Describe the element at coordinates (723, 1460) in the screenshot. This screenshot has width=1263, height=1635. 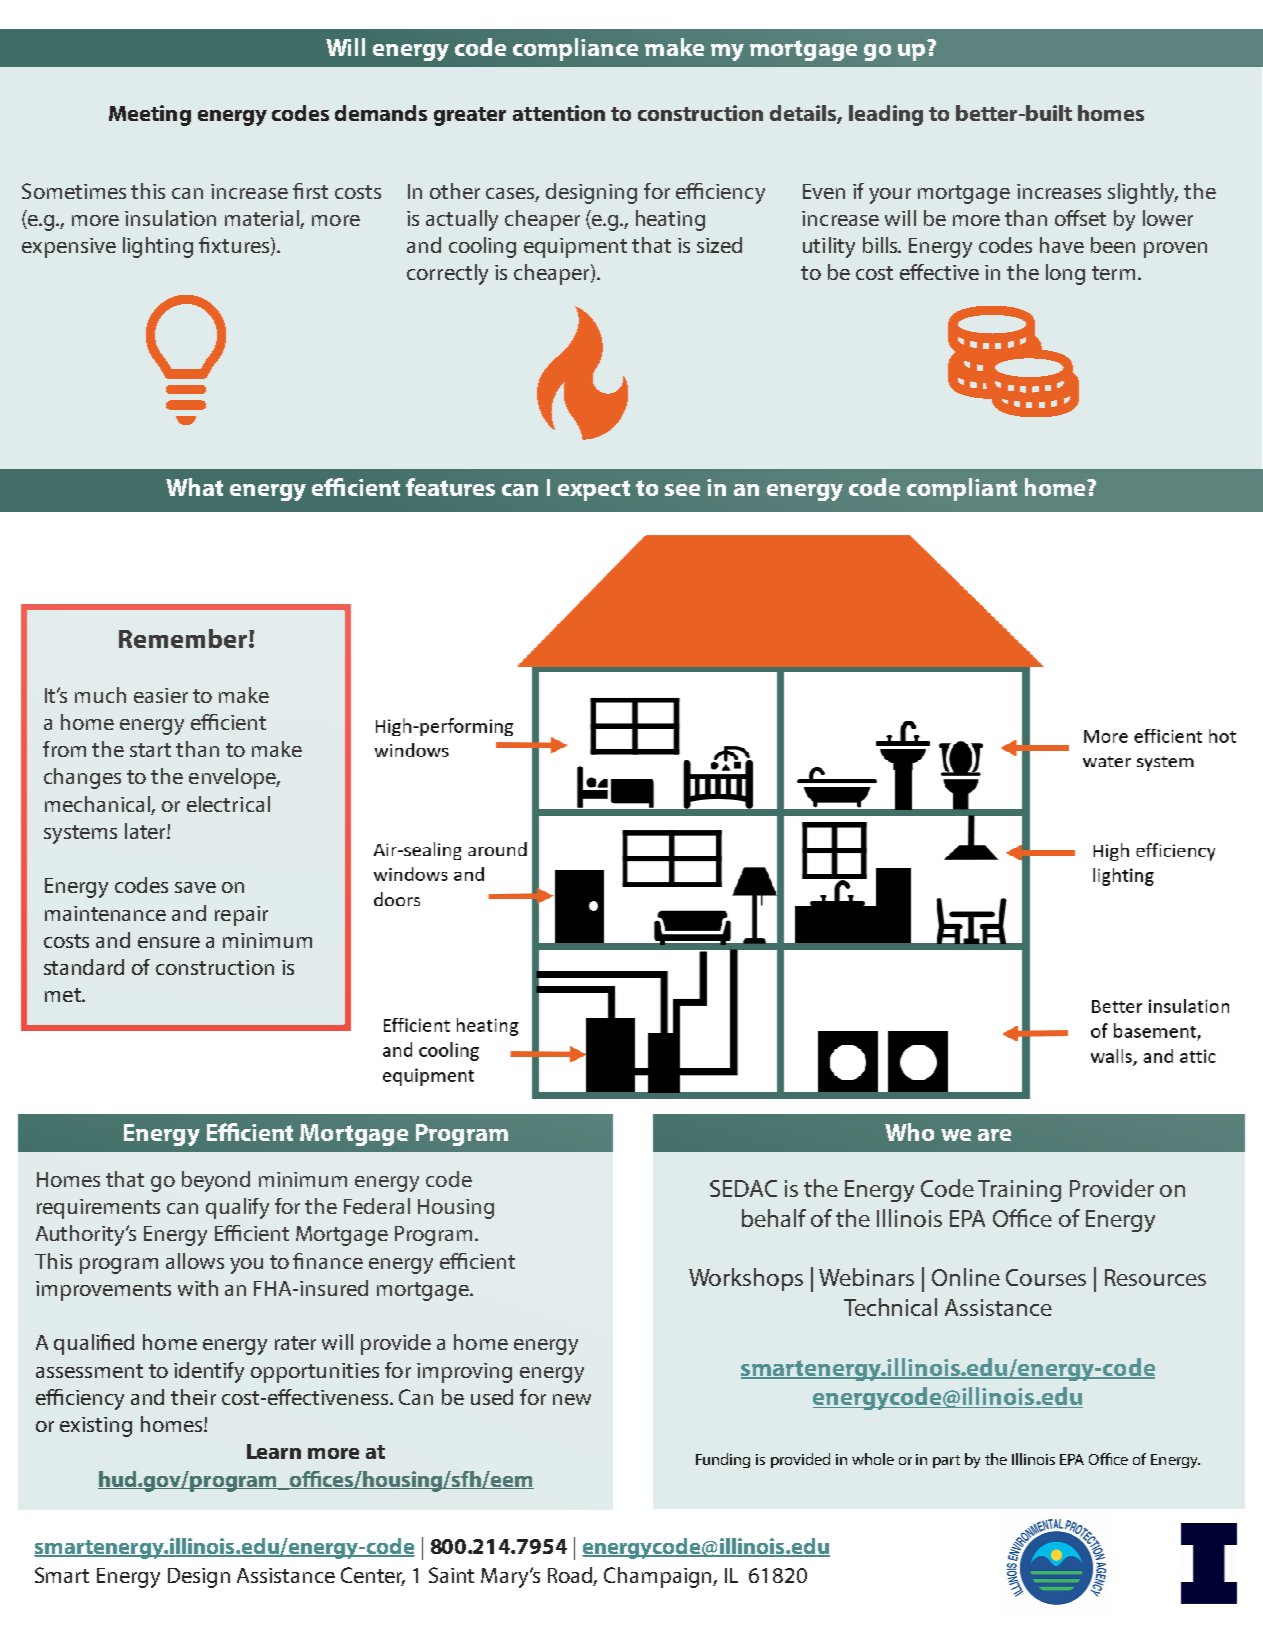
I see `Funding` at that location.
